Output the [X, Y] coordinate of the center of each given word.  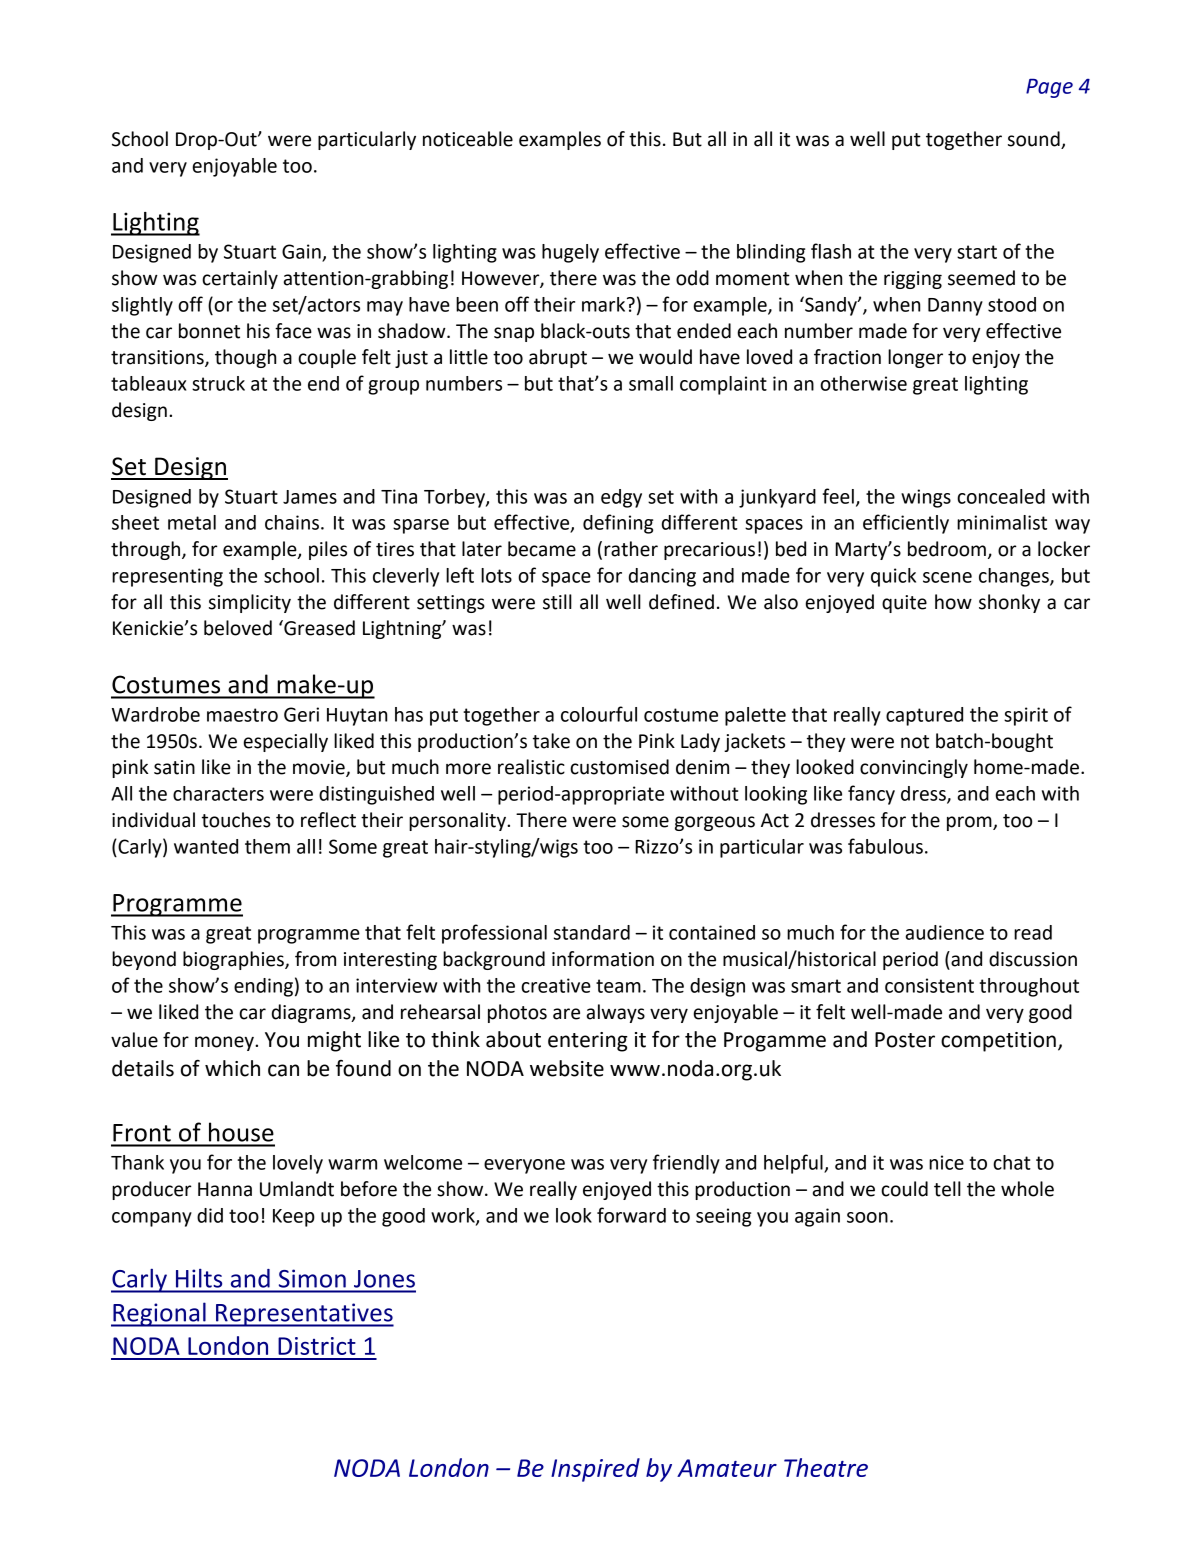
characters [218, 793]
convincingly [914, 768]
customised [619, 767]
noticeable [468, 139]
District [317, 1346]
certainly [240, 279]
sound [1035, 140]
